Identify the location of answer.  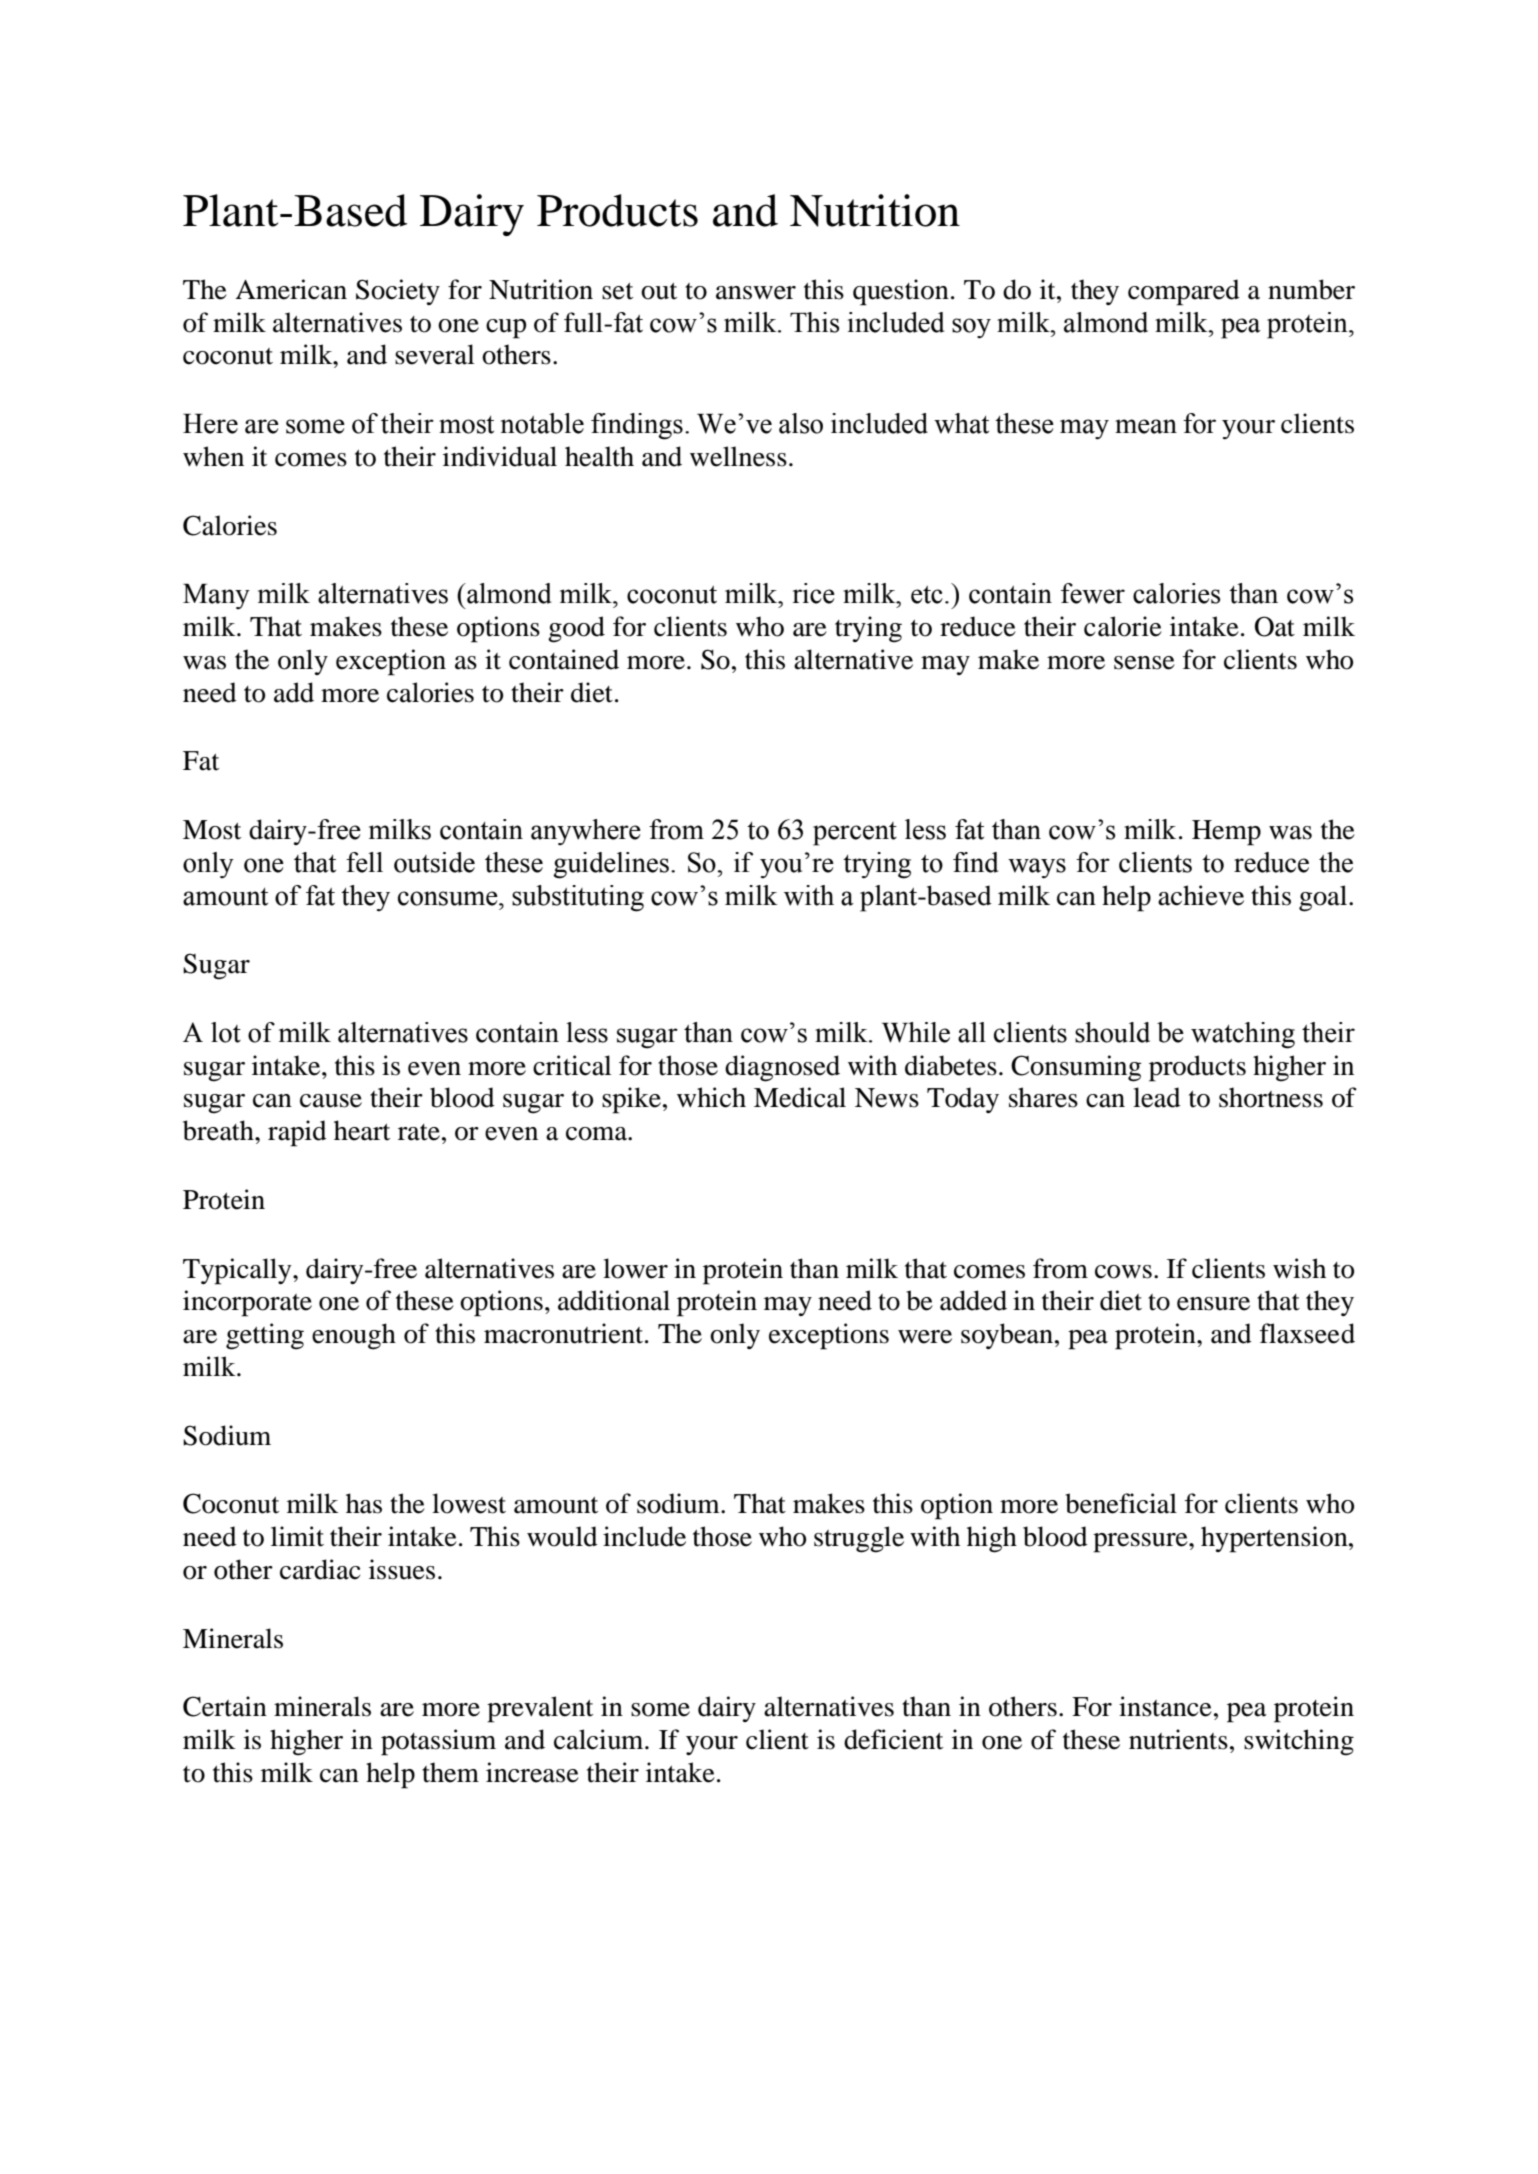
(756, 293).
